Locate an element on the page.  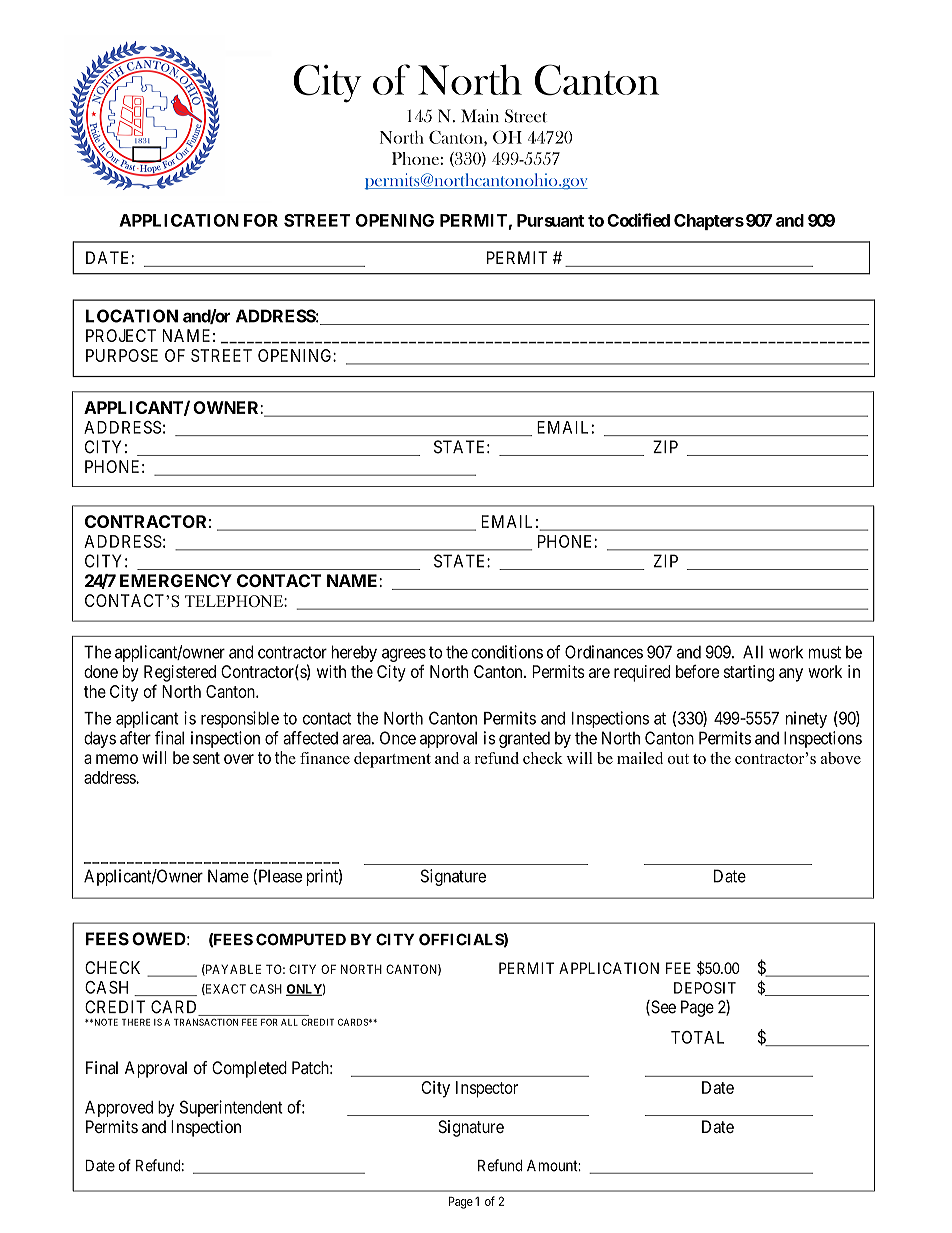
LOCATION is located at coordinates (132, 316).
